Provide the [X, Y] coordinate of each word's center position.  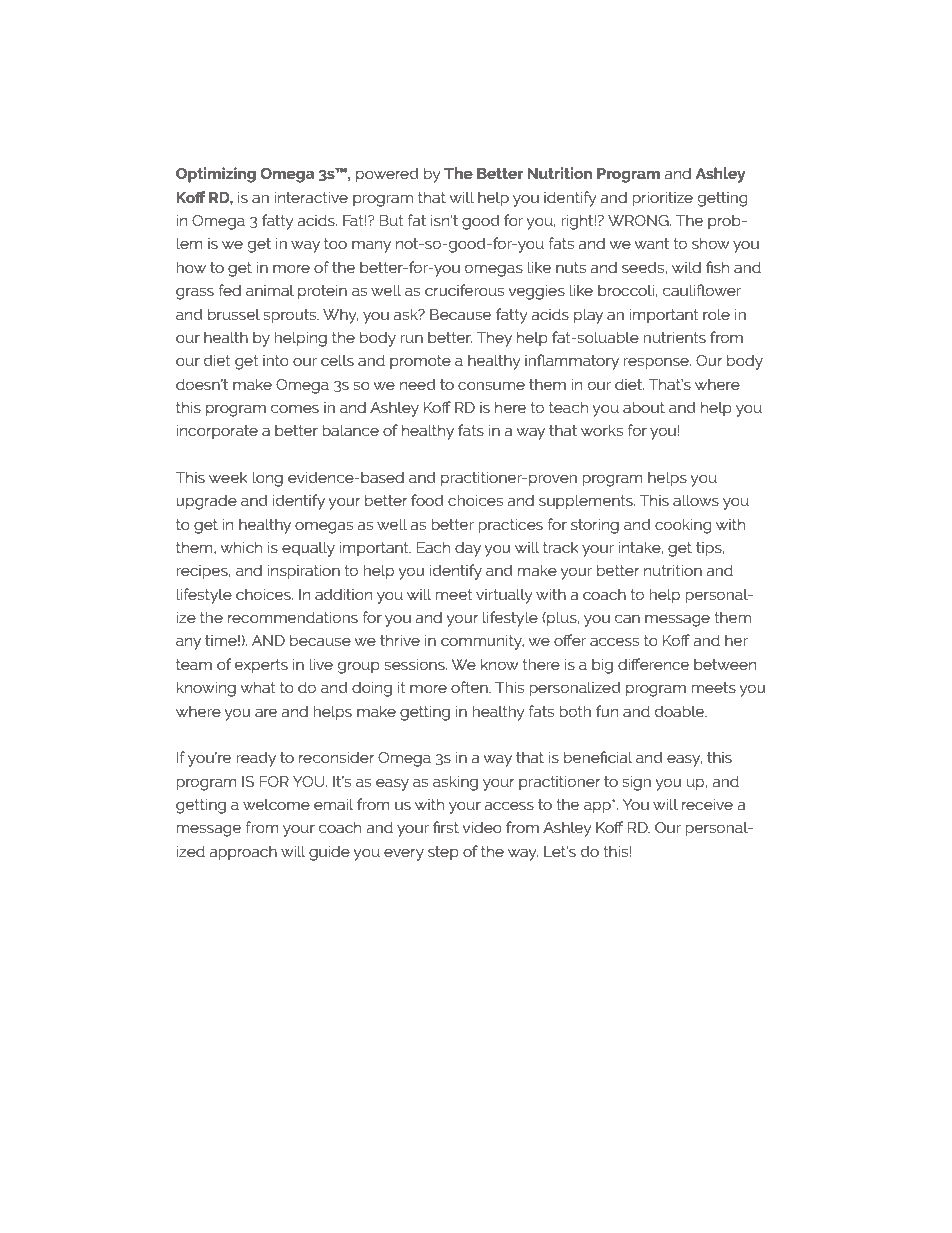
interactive [311, 197]
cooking [683, 526]
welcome [276, 804]
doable [681, 711]
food [427, 500]
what [258, 687]
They [494, 339]
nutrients [674, 337]
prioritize [662, 199]
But [392, 220]
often [470, 687]
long [267, 479]
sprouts [291, 316]
